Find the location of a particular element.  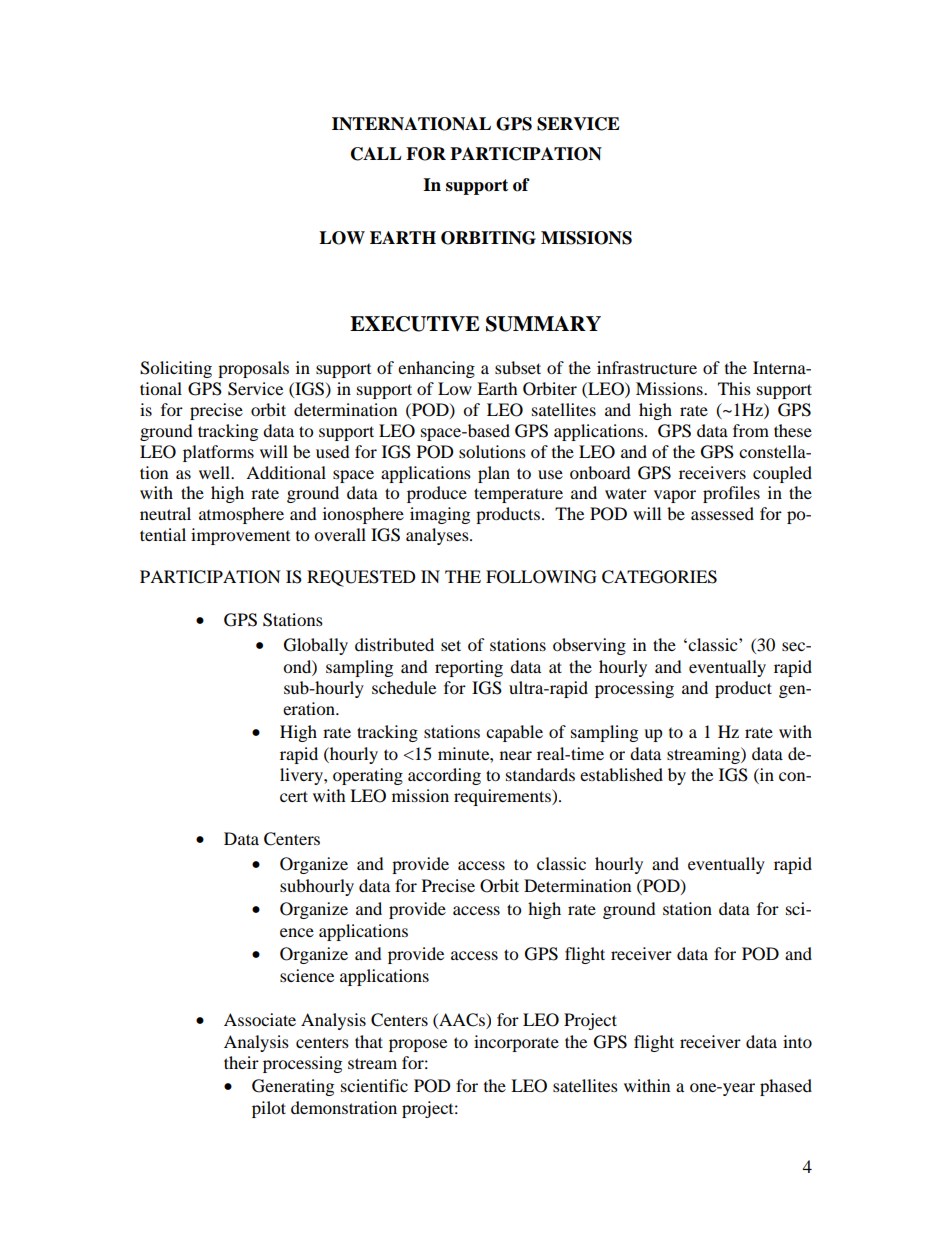

requirements is located at coordinates (503, 797).
